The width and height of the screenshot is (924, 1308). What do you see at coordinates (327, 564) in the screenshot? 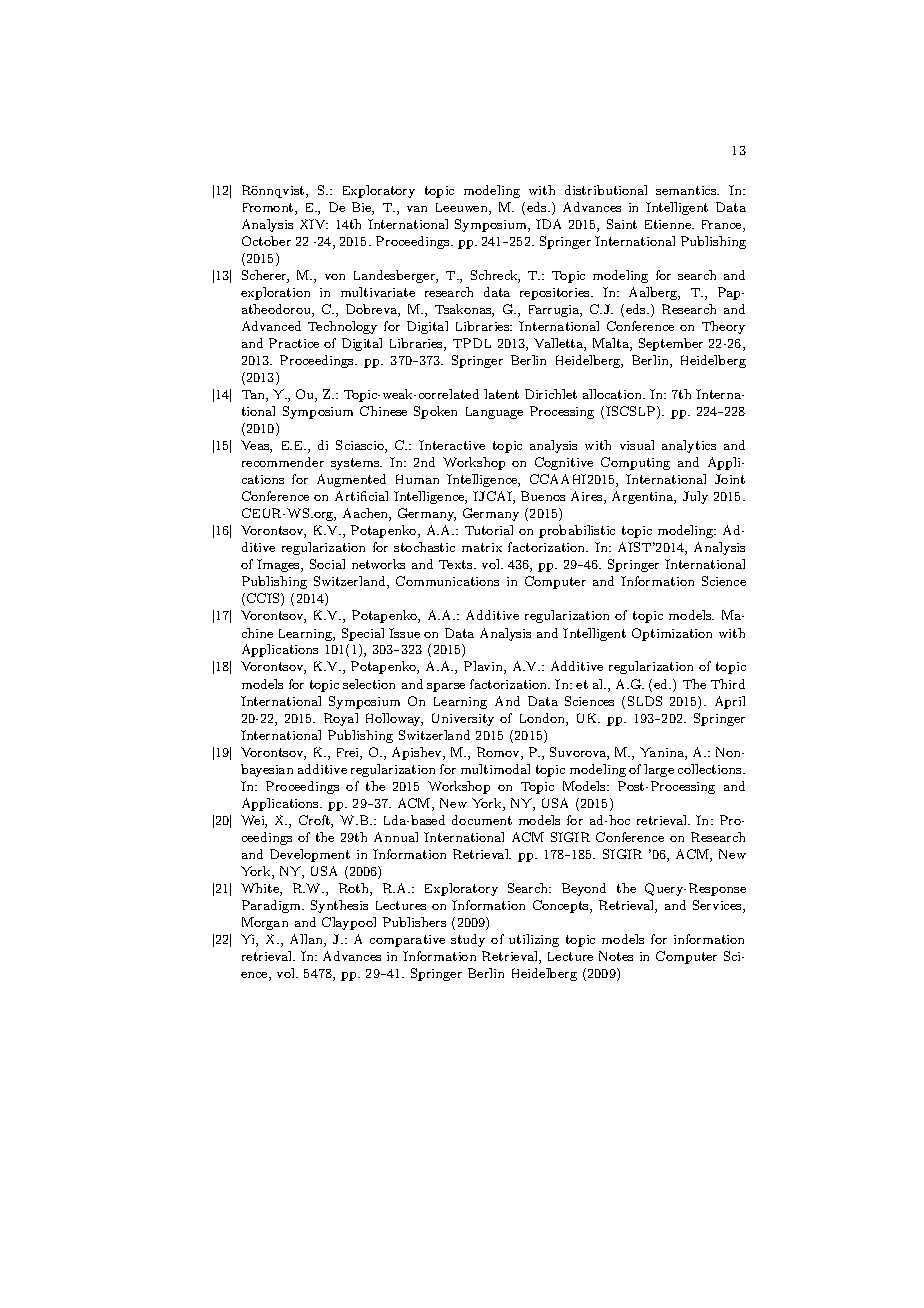
I see `Social` at bounding box center [327, 564].
